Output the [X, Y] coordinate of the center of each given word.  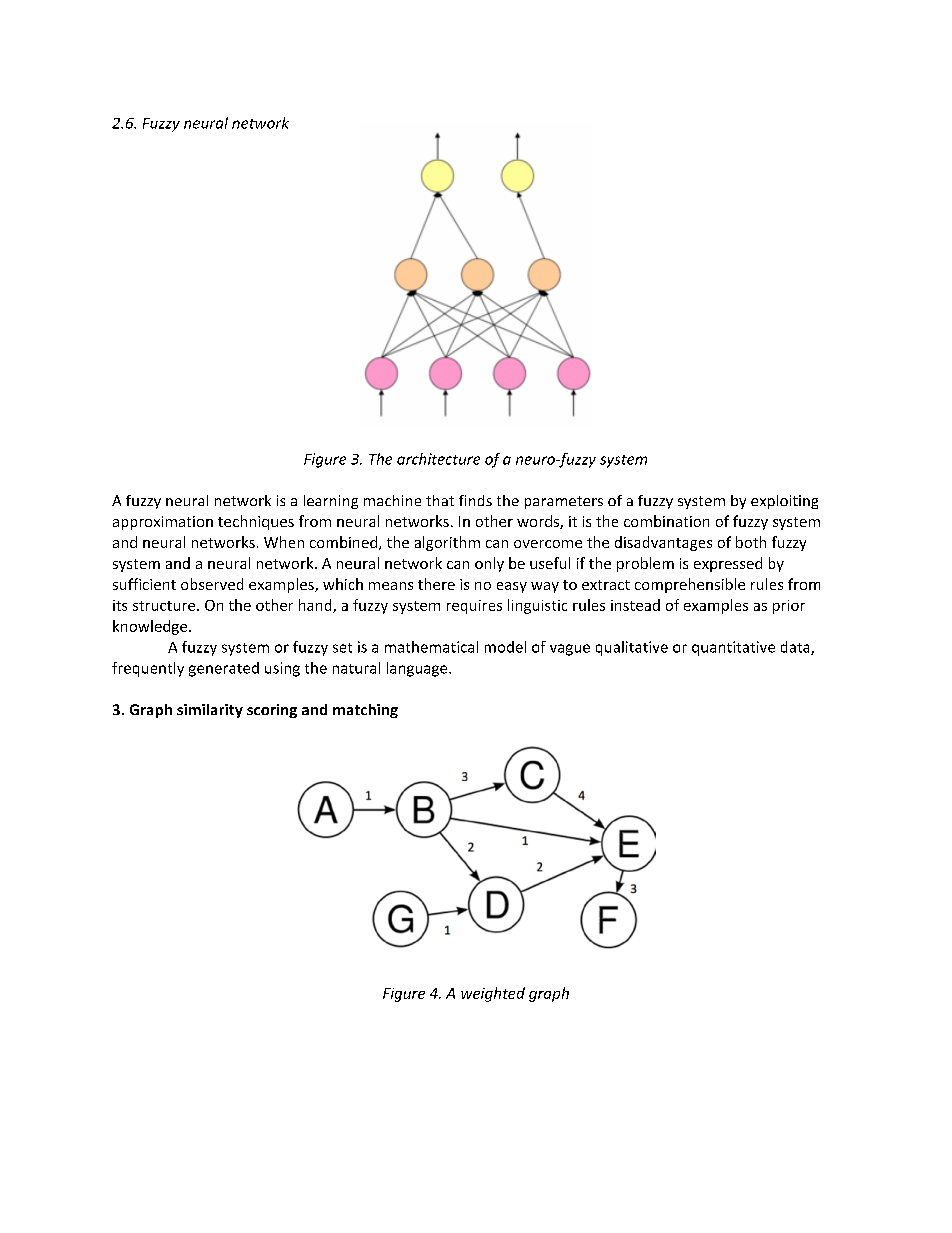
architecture [438, 459]
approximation [163, 523]
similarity [210, 711]
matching [365, 711]
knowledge [151, 627]
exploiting [784, 502]
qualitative [632, 648]
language [418, 669]
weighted [493, 994]
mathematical [431, 647]
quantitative [733, 648]
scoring [272, 711]
